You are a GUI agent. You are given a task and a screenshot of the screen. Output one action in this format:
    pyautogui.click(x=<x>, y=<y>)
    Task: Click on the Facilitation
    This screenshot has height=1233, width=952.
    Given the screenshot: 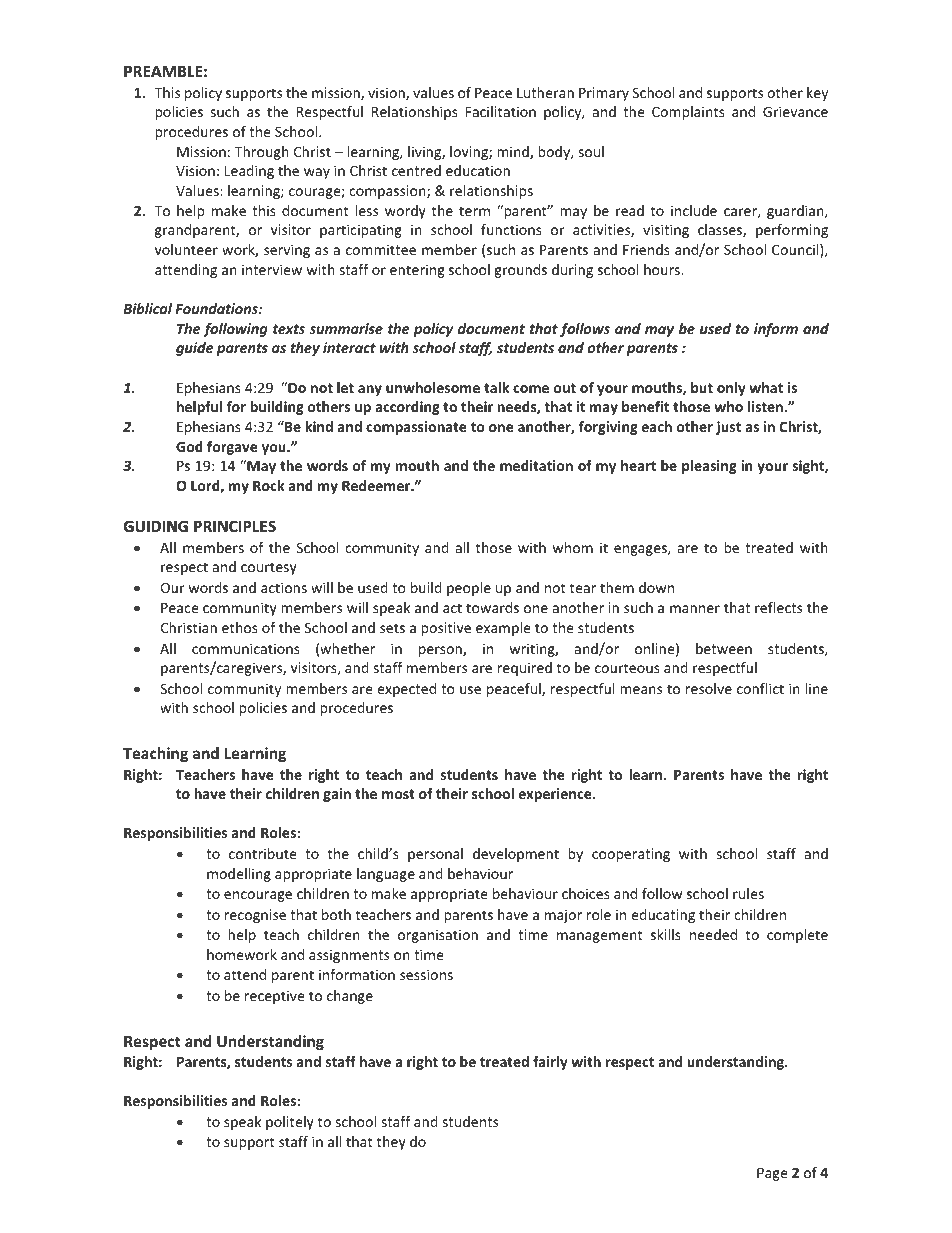 What is the action you would take?
    pyautogui.click(x=501, y=111)
